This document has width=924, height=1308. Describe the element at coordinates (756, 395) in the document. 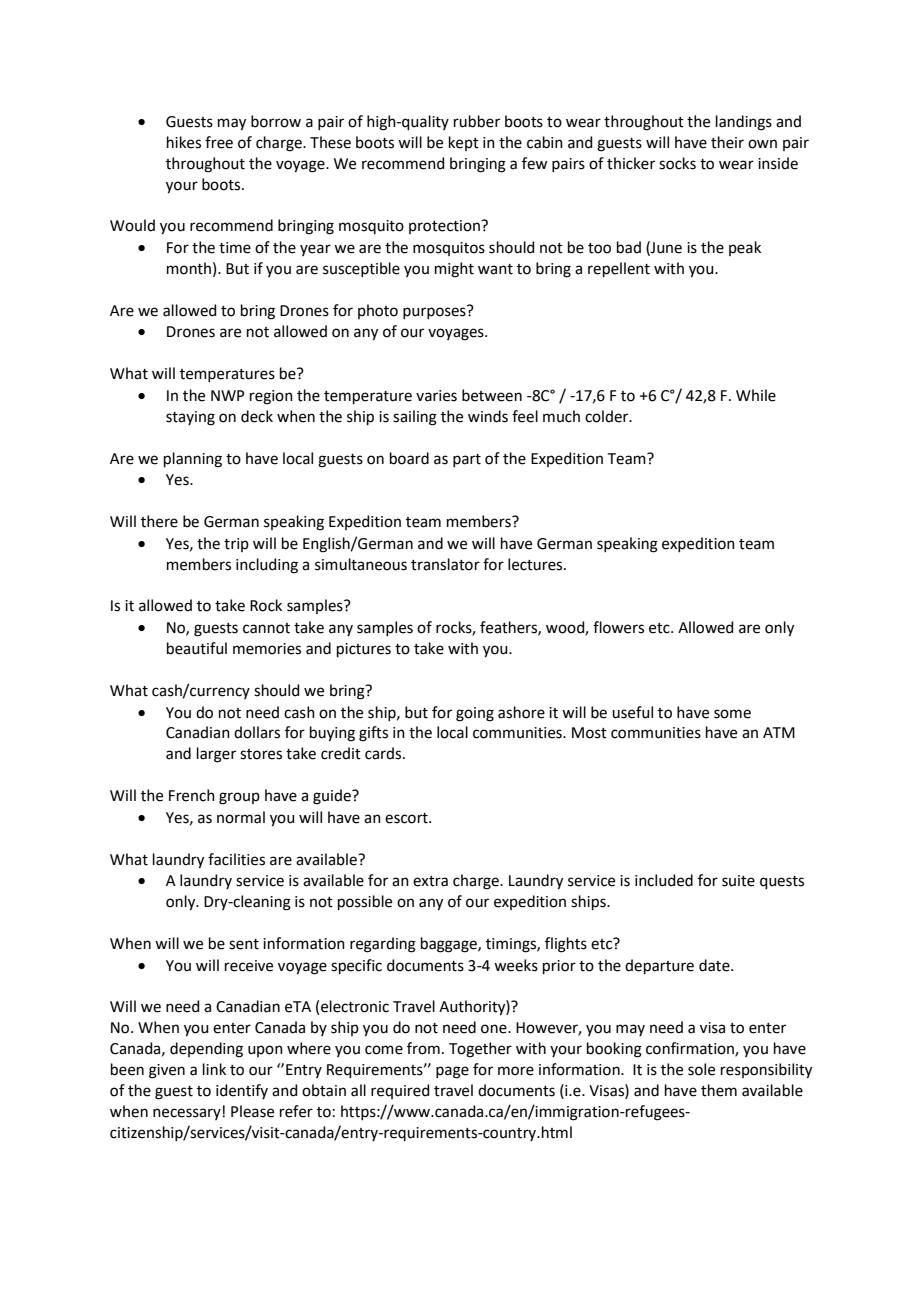

I see `While` at that location.
